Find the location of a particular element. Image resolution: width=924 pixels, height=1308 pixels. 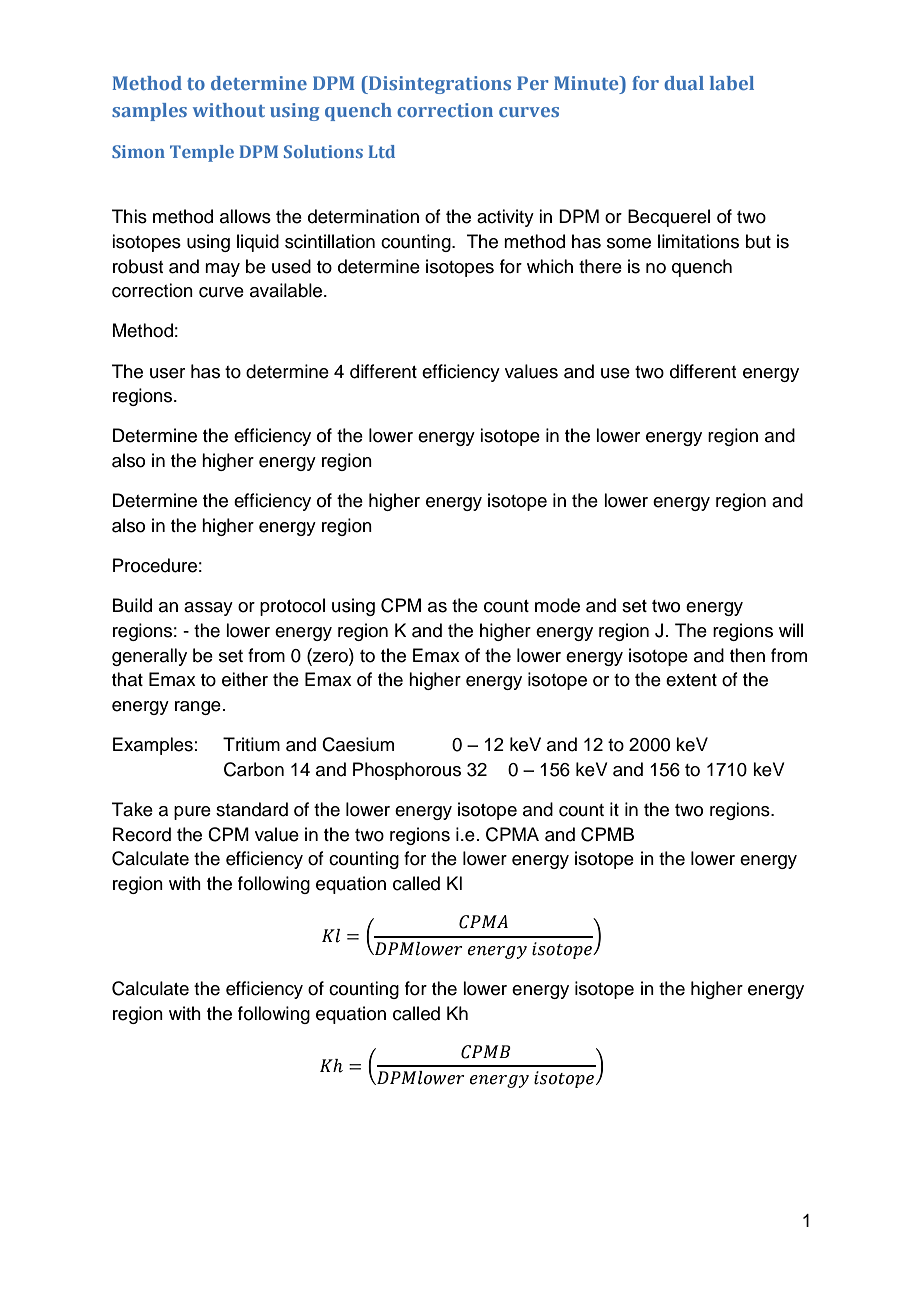

which is located at coordinates (550, 266).
